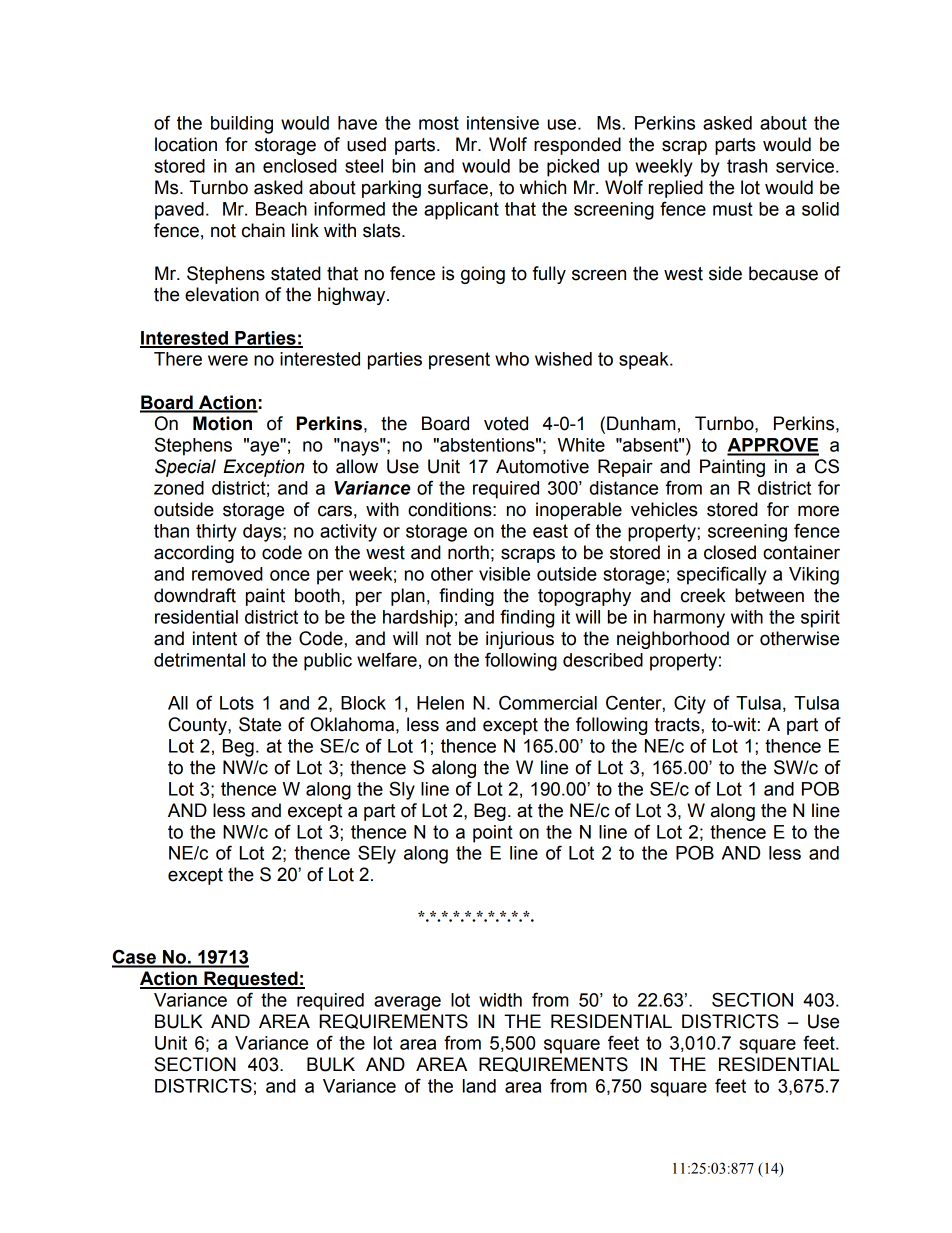 Image resolution: width=952 pixels, height=1233 pixels. I want to click on point, so click(493, 834).
